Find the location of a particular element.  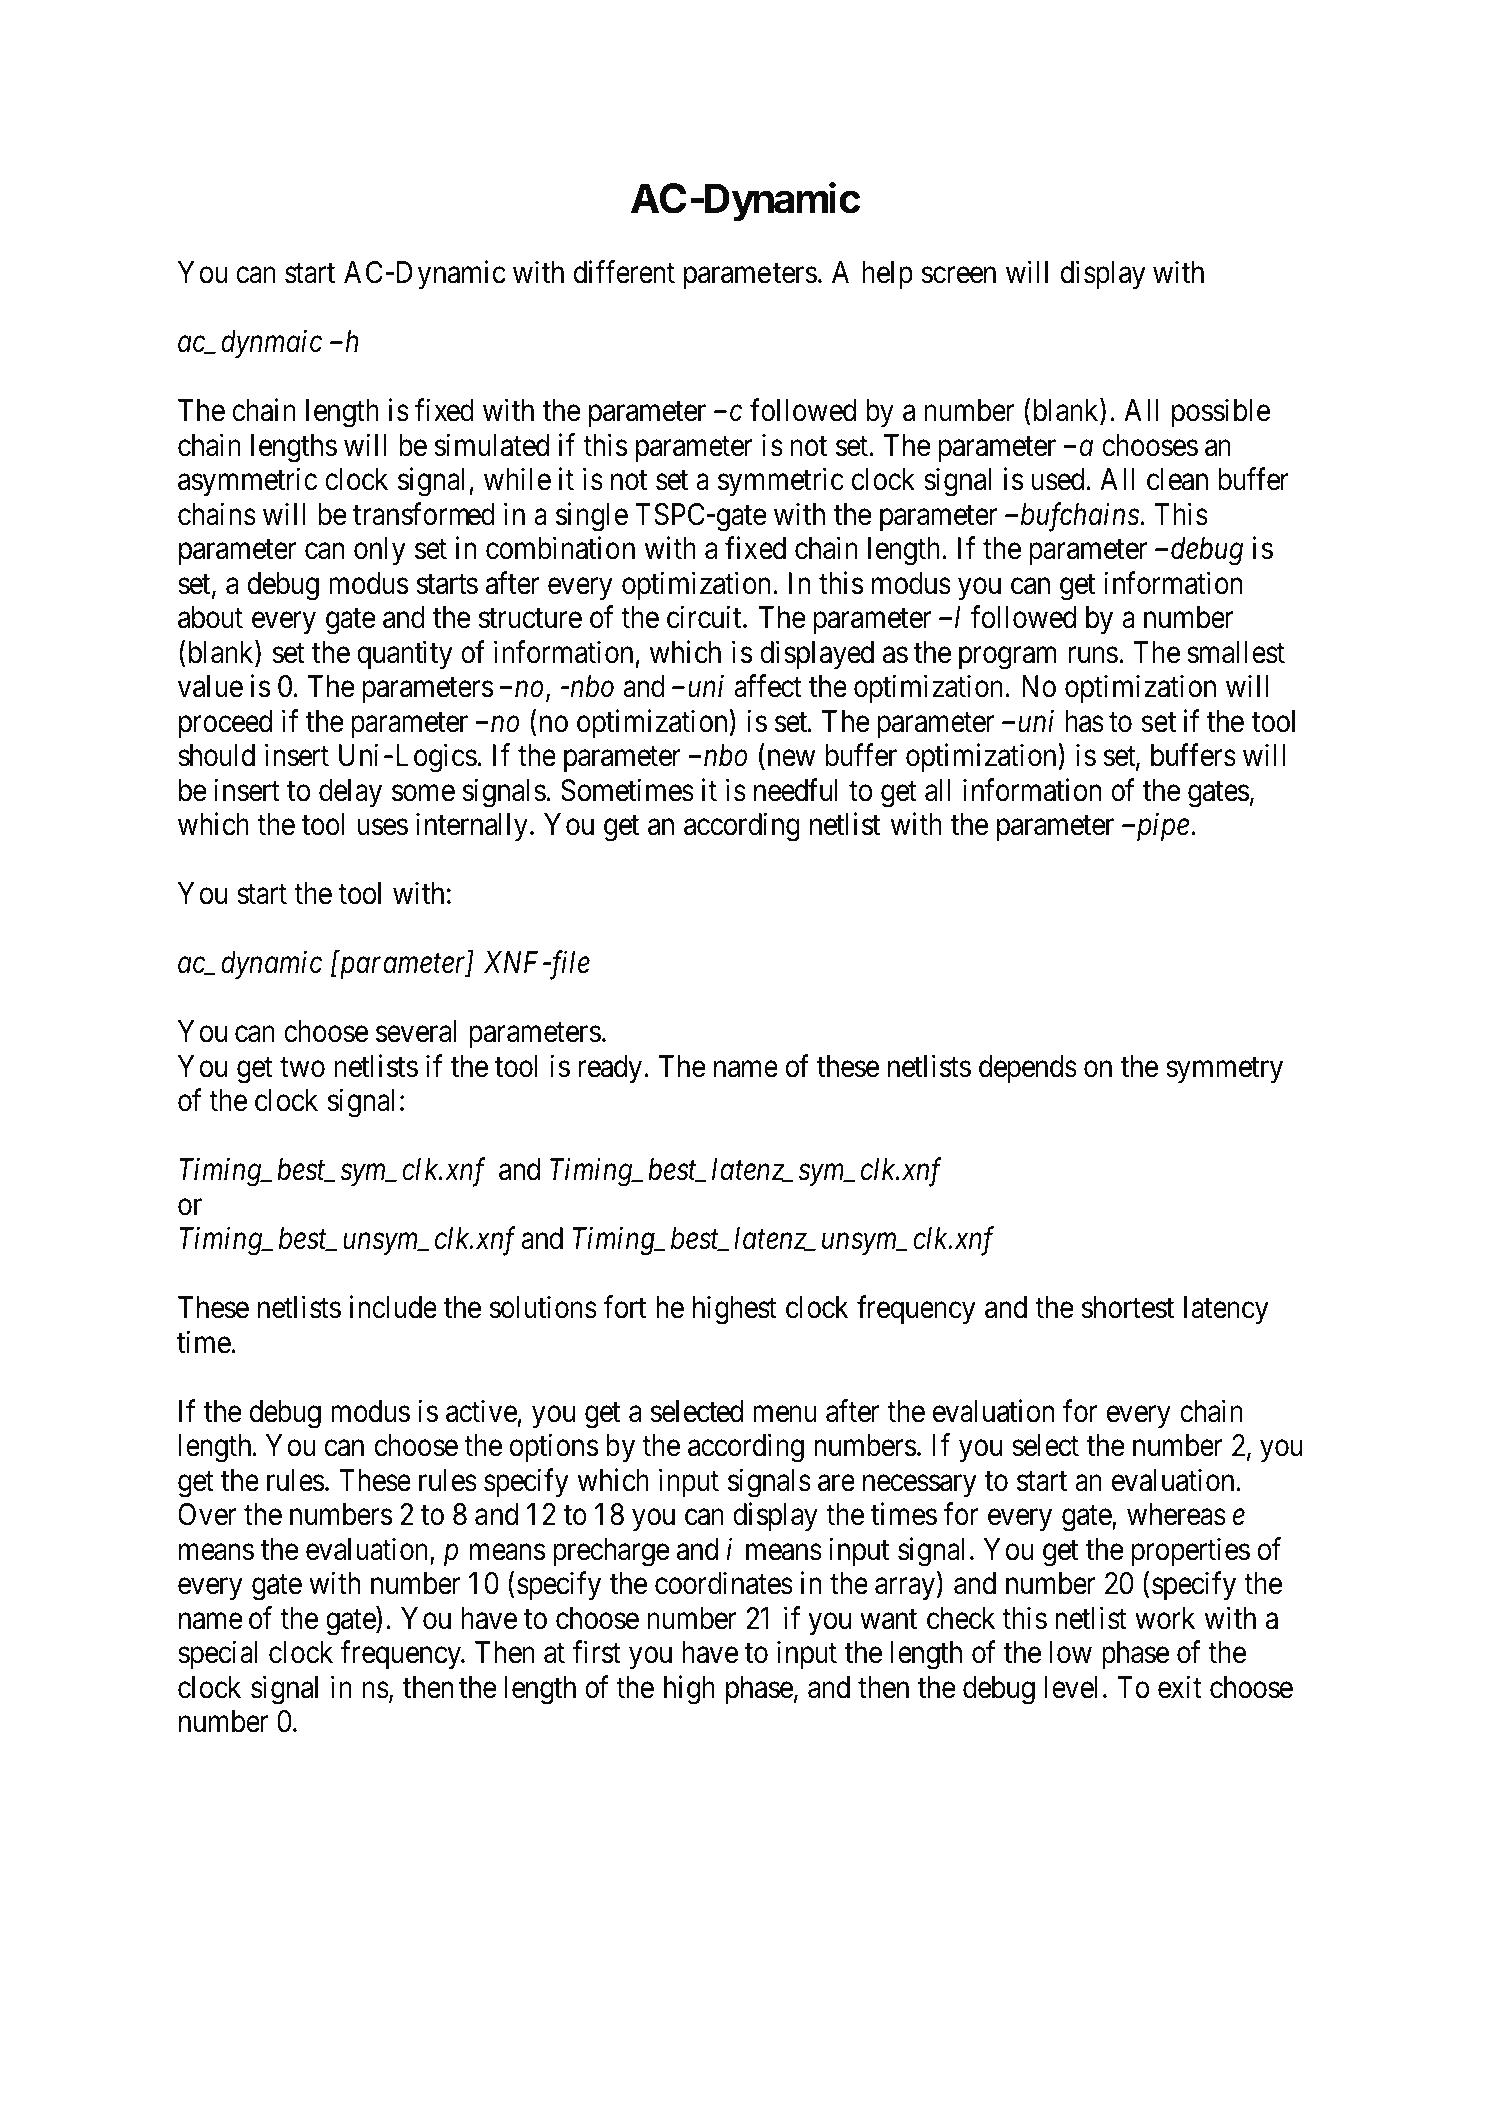

simulated is located at coordinates (492, 445).
